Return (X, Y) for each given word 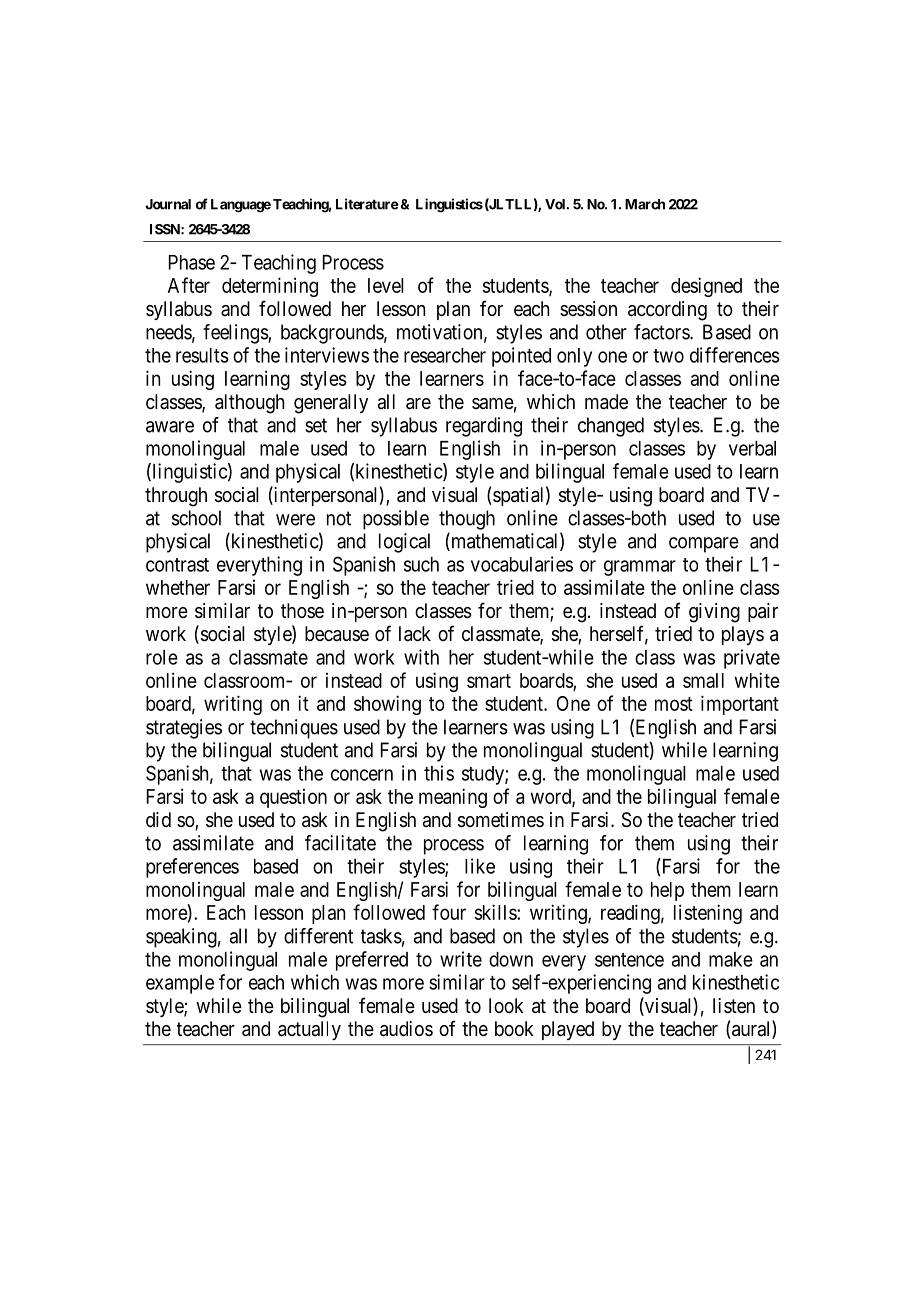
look (506, 1005)
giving (714, 613)
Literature (367, 204)
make (731, 959)
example (180, 984)
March (645, 204)
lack (415, 634)
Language (241, 206)
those (302, 610)
